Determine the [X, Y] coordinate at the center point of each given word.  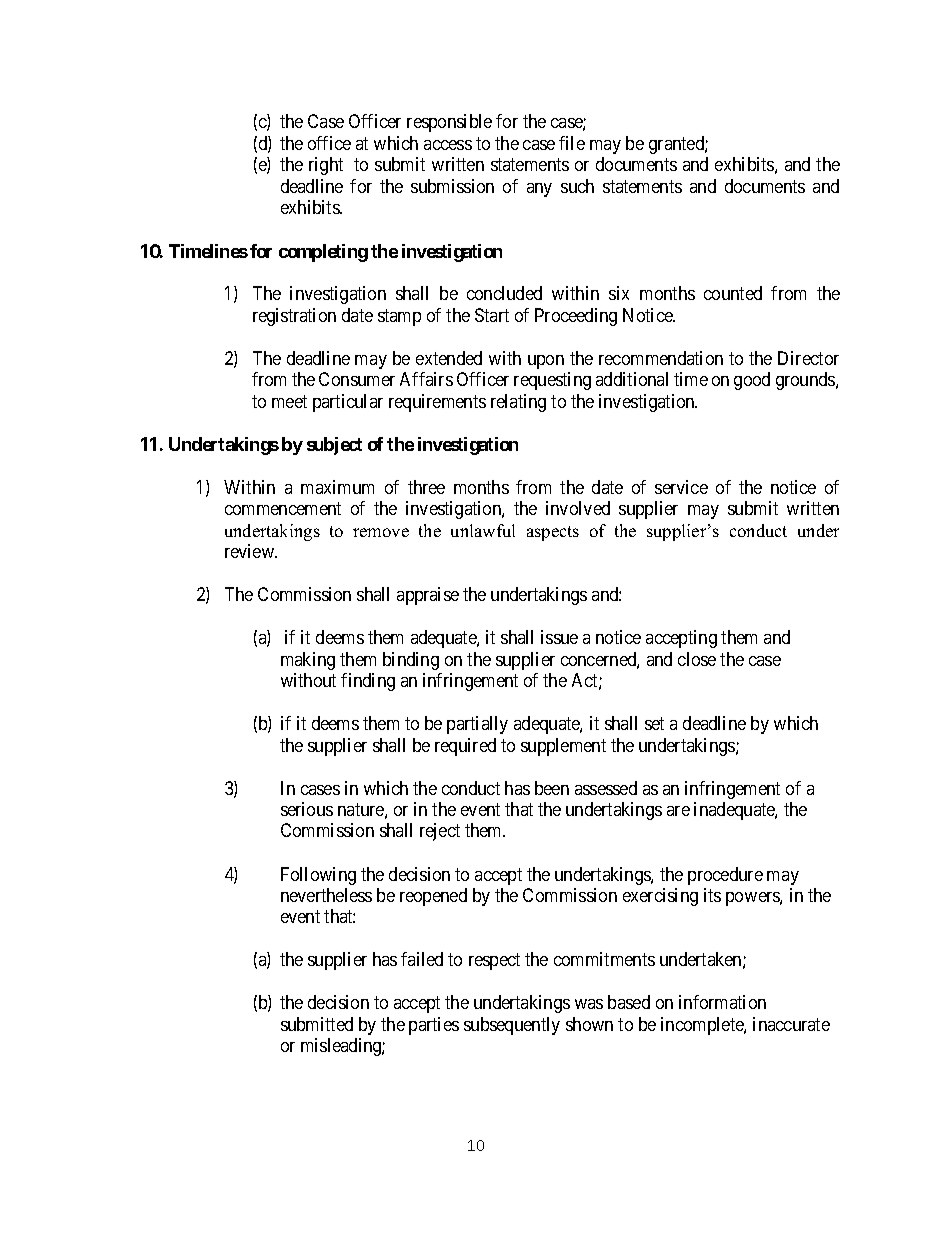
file [572, 143]
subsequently [512, 1026]
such [577, 186]
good [752, 381]
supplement [563, 747]
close [697, 659]
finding [368, 682]
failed [422, 959]
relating [518, 403]
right [326, 166]
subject [334, 446]
